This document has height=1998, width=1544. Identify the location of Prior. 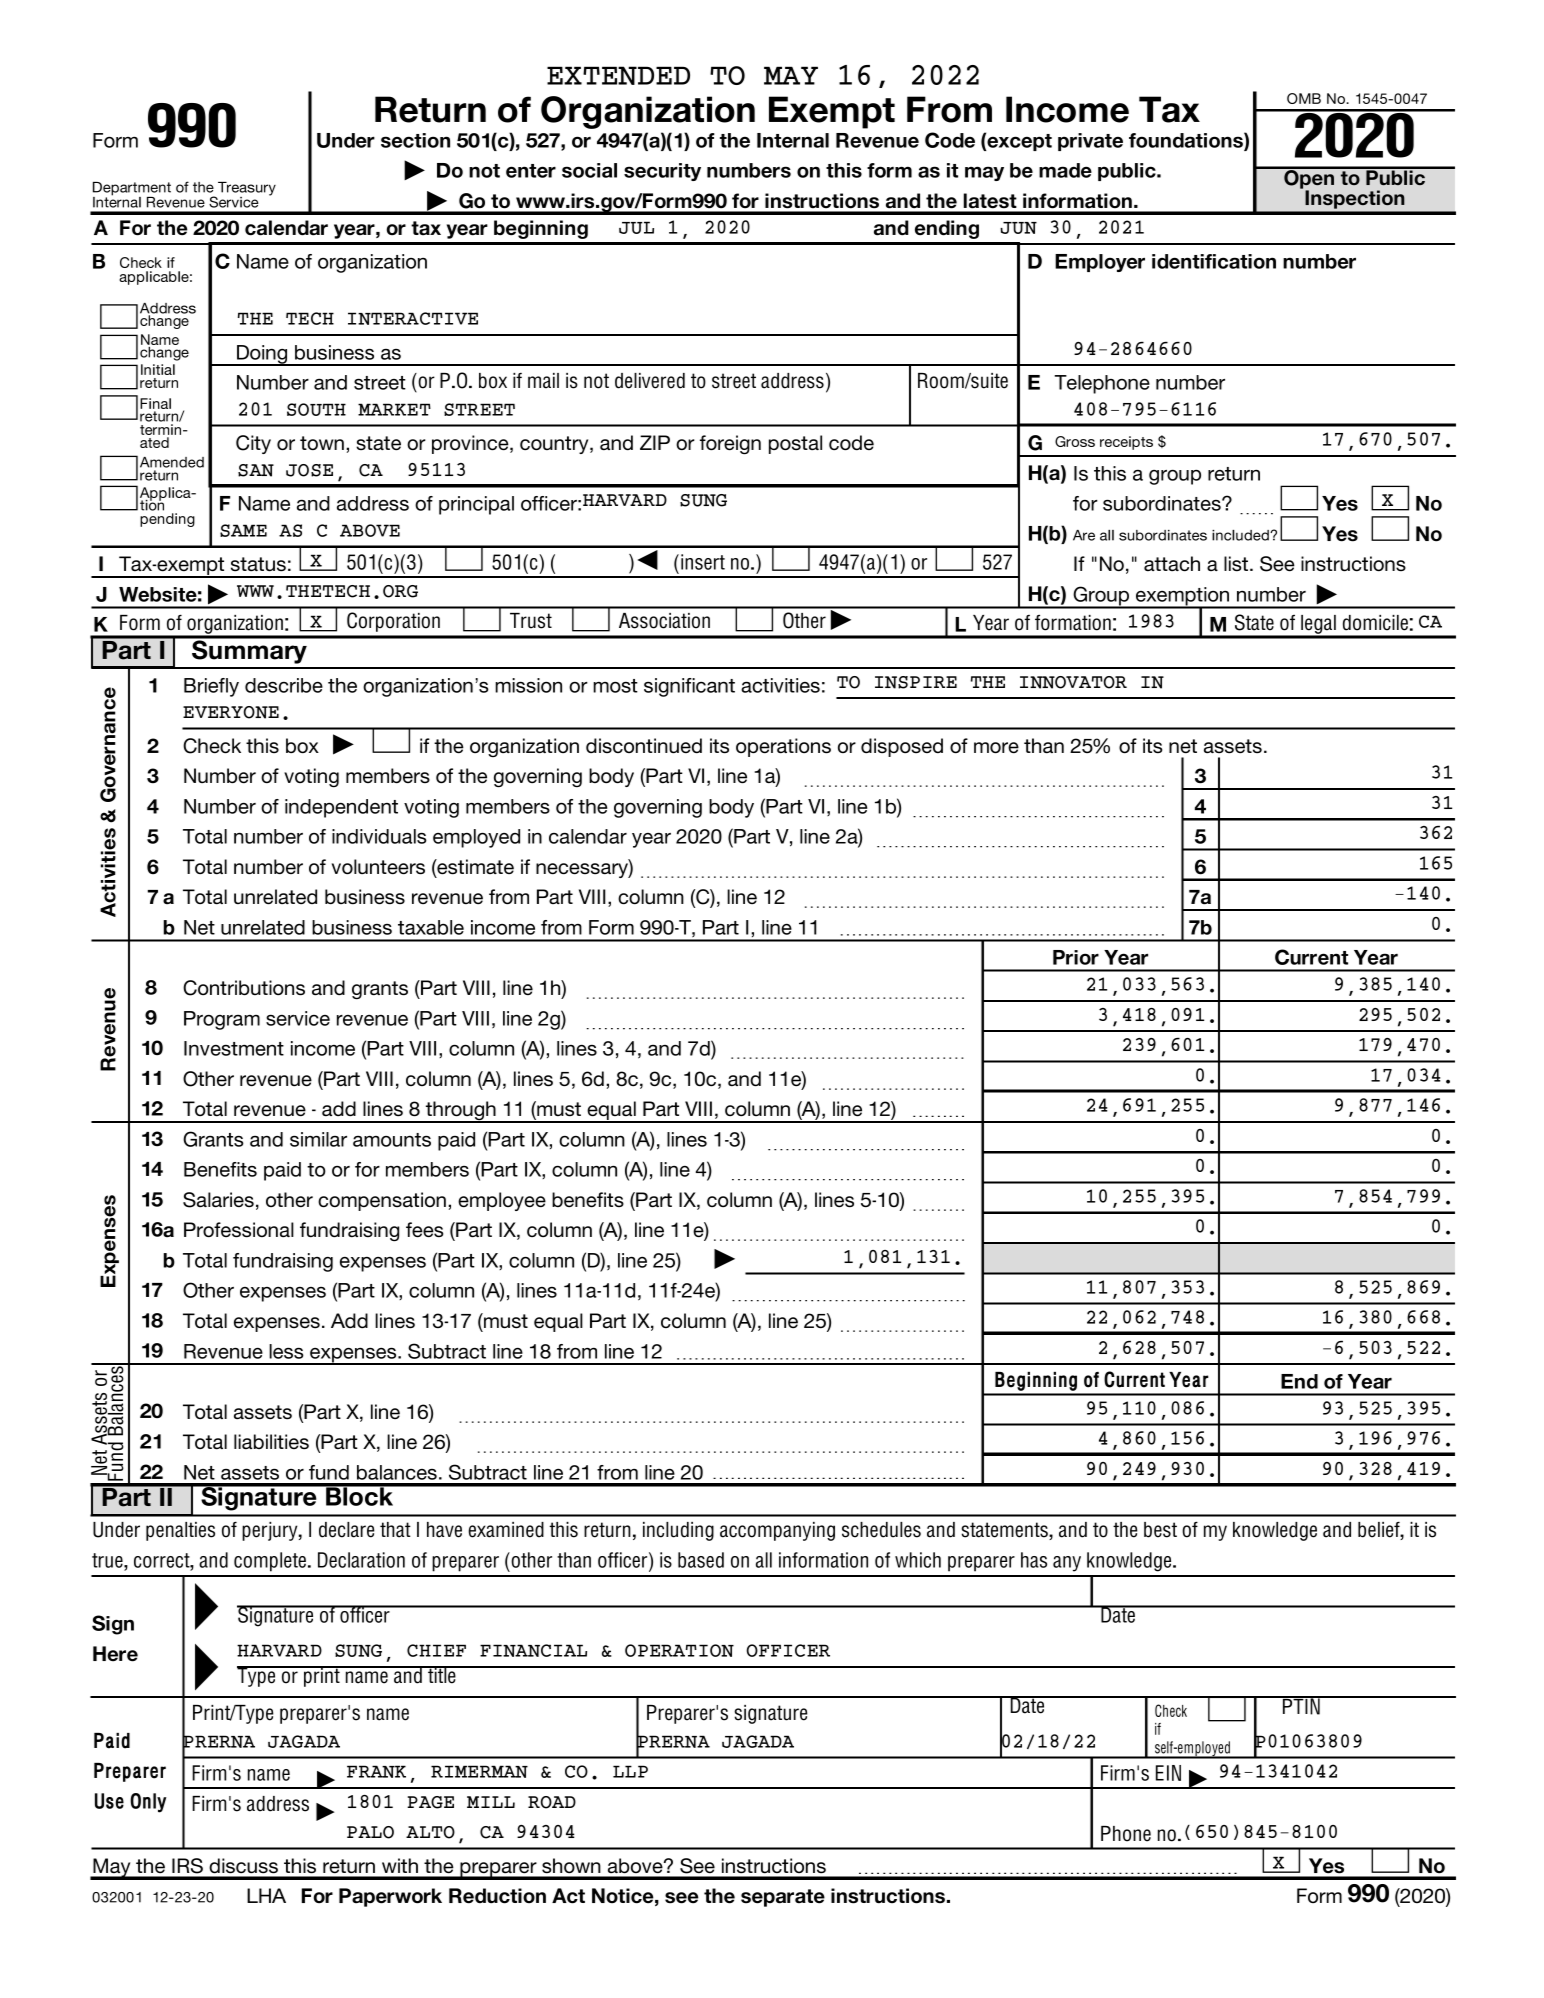
(1076, 957).
